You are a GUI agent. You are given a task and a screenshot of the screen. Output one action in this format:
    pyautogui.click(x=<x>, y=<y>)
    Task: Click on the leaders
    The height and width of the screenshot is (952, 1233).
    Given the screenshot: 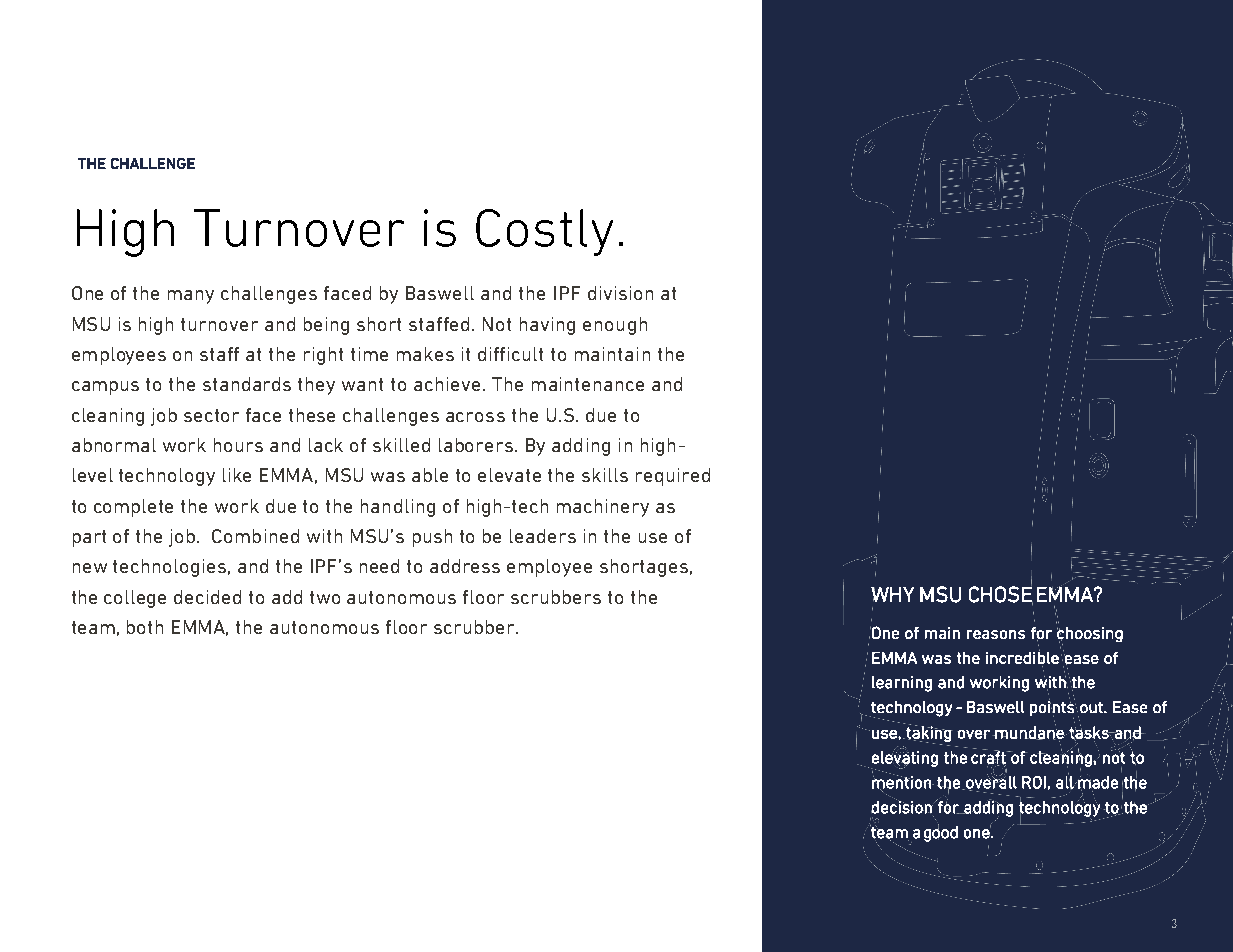 What is the action you would take?
    pyautogui.click(x=543, y=536)
